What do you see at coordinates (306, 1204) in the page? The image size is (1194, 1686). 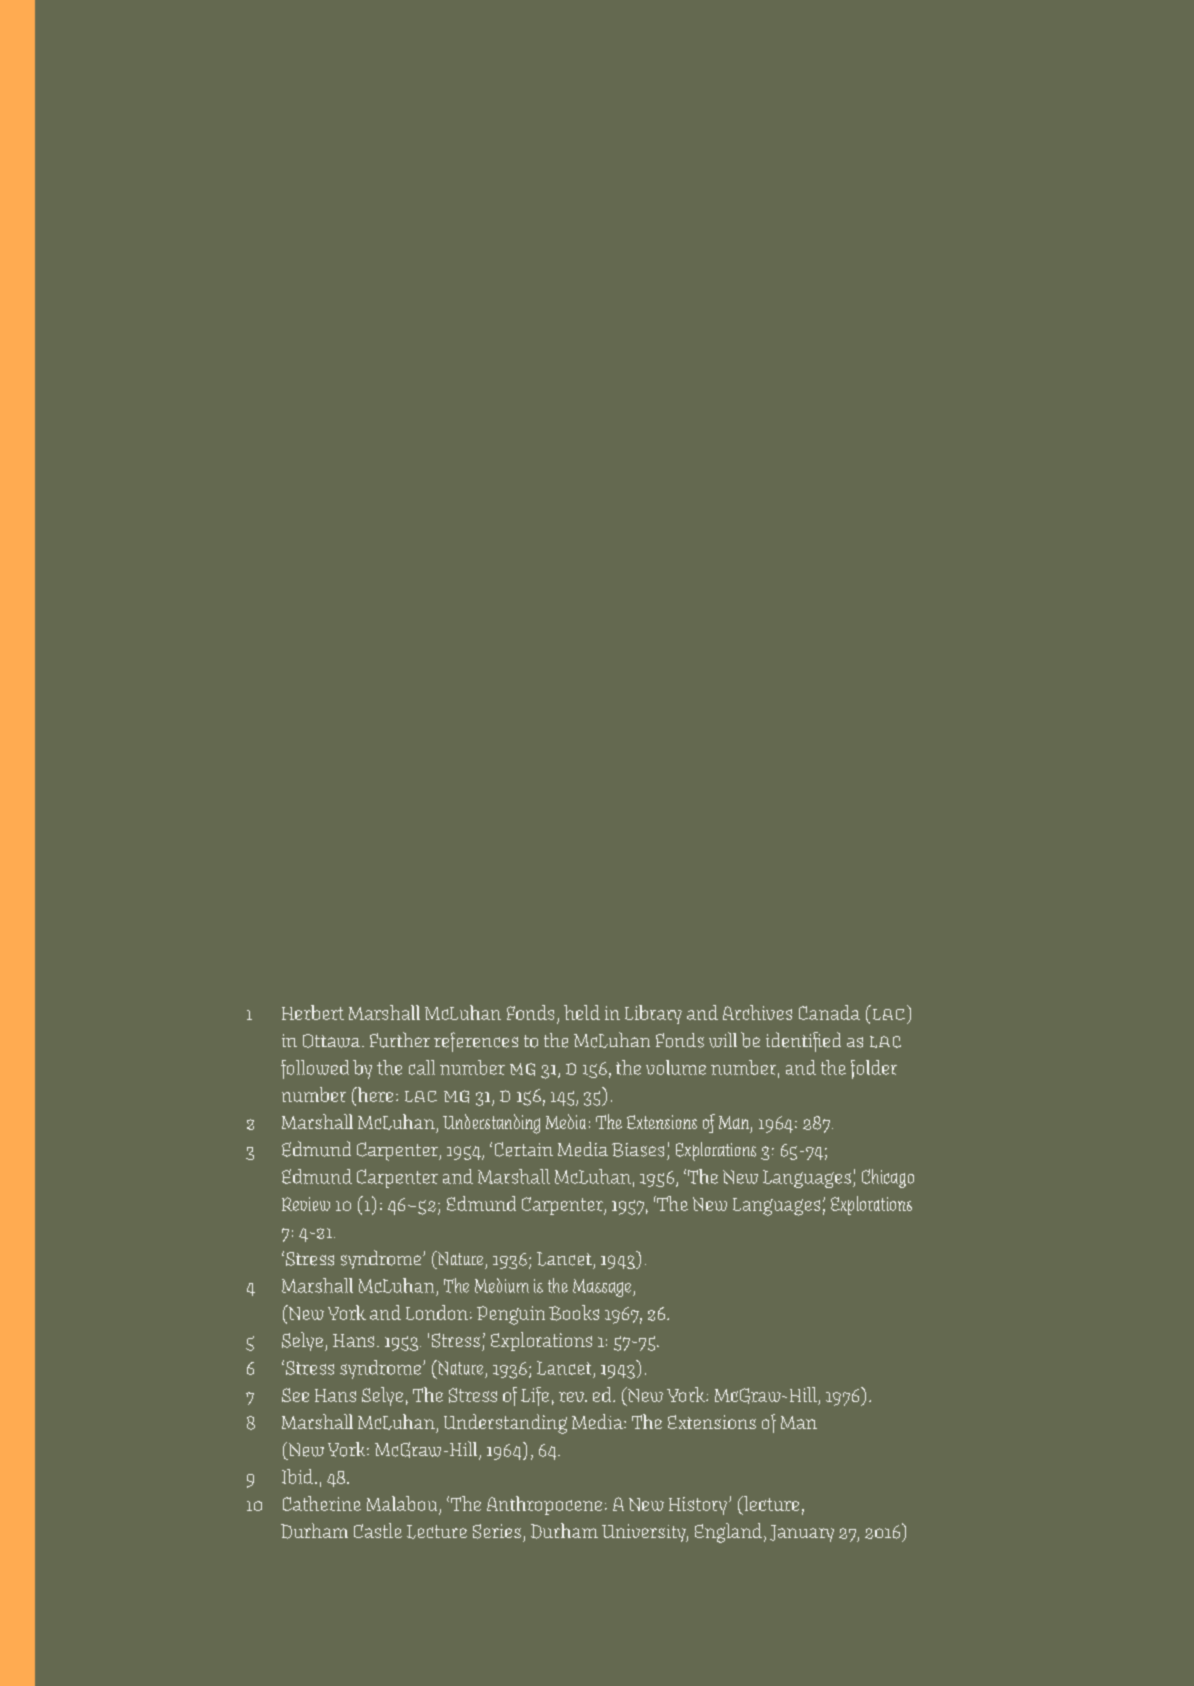 I see `Review` at bounding box center [306, 1204].
